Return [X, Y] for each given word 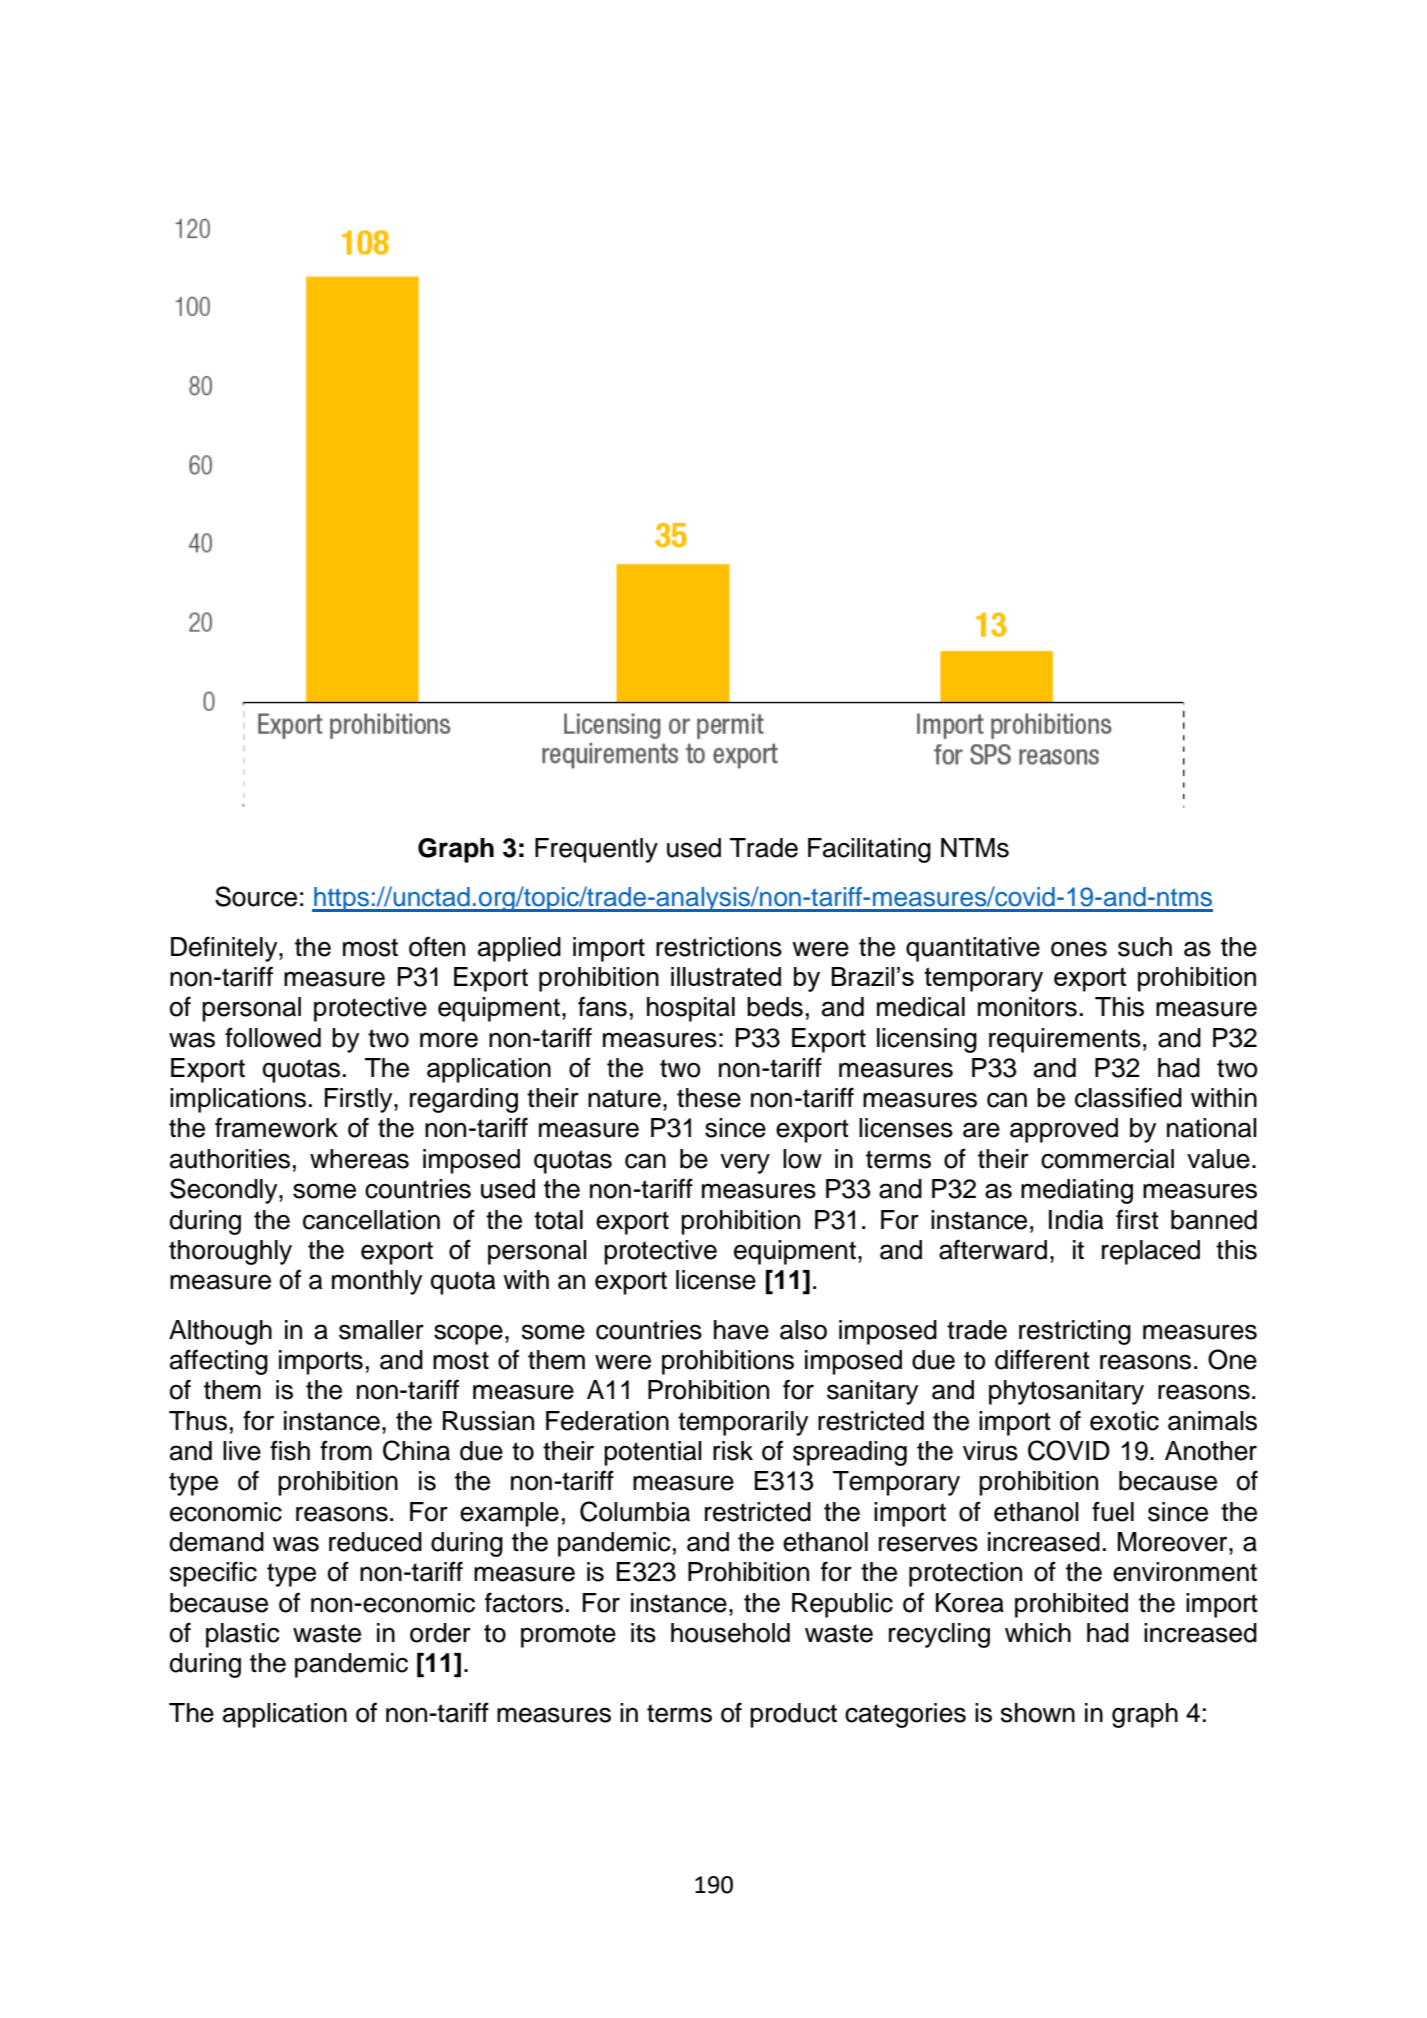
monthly [377, 1282]
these [709, 1098]
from [346, 1450]
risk [733, 1451]
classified [1128, 1097]
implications [238, 1100]
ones [1079, 949]
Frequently [596, 850]
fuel [1113, 1511]
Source [256, 896]
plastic [243, 1635]
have [741, 1330]
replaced [1151, 1252]
